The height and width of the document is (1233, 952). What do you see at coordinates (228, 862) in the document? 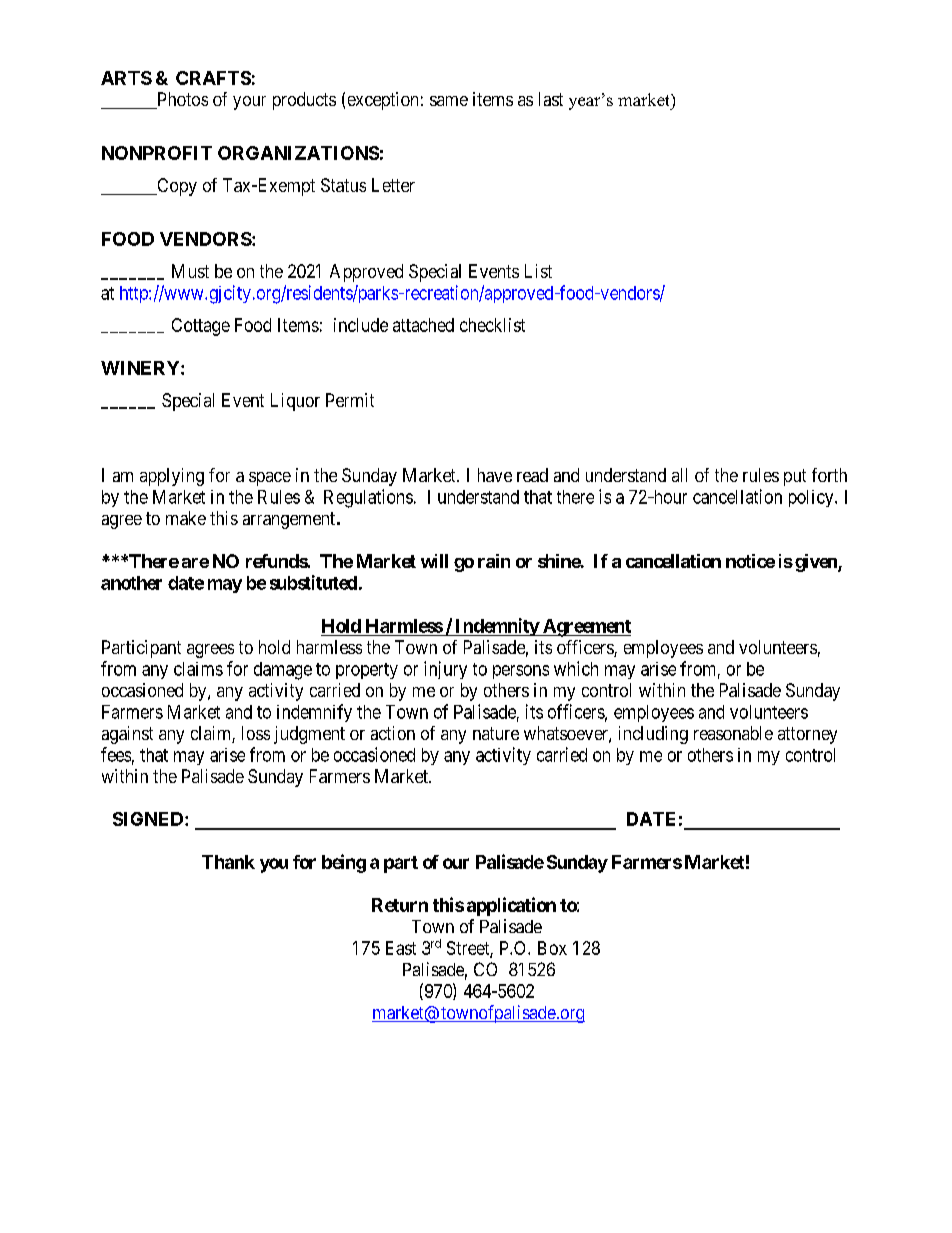
I see `Thank` at bounding box center [228, 862].
